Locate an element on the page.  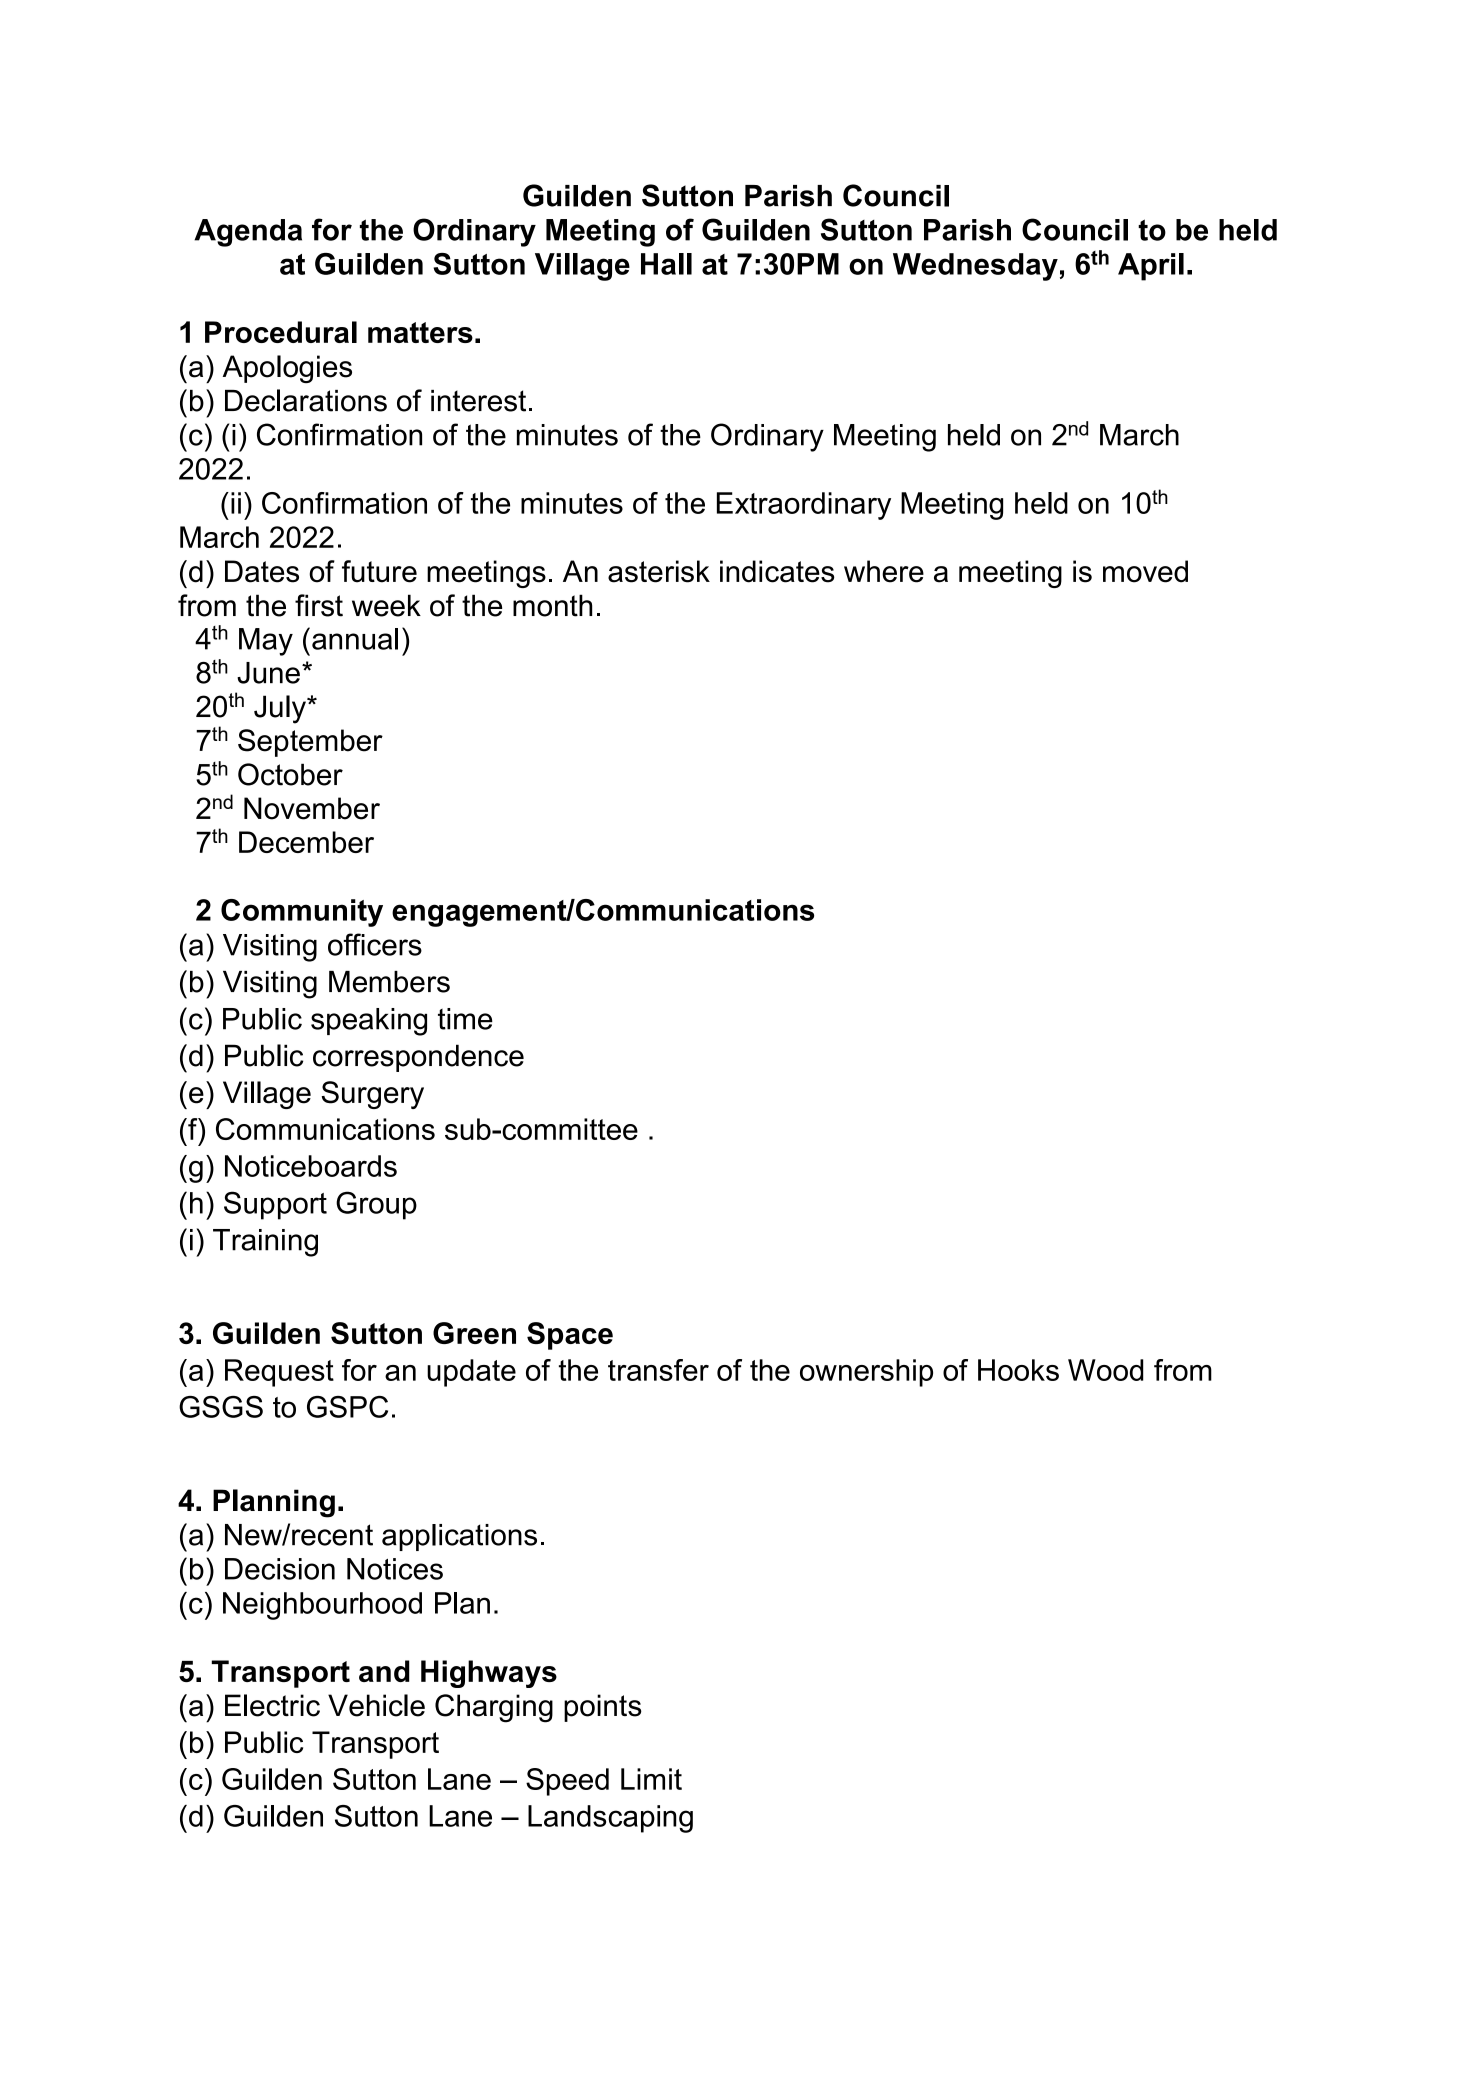
Limit is located at coordinates (651, 1779).
